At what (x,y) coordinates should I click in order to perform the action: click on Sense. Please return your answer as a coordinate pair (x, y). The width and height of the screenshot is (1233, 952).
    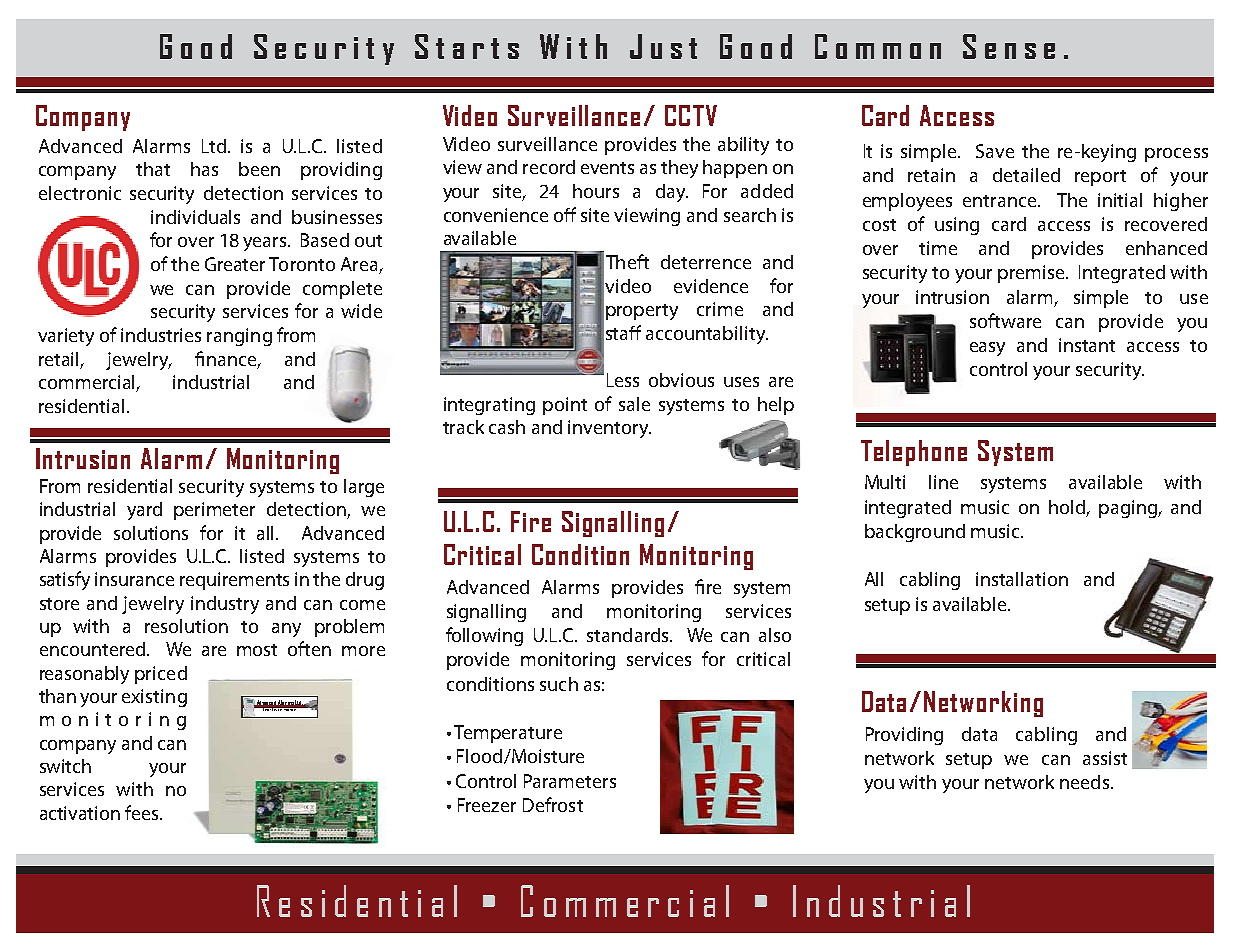
    Looking at the image, I should click on (1009, 46).
